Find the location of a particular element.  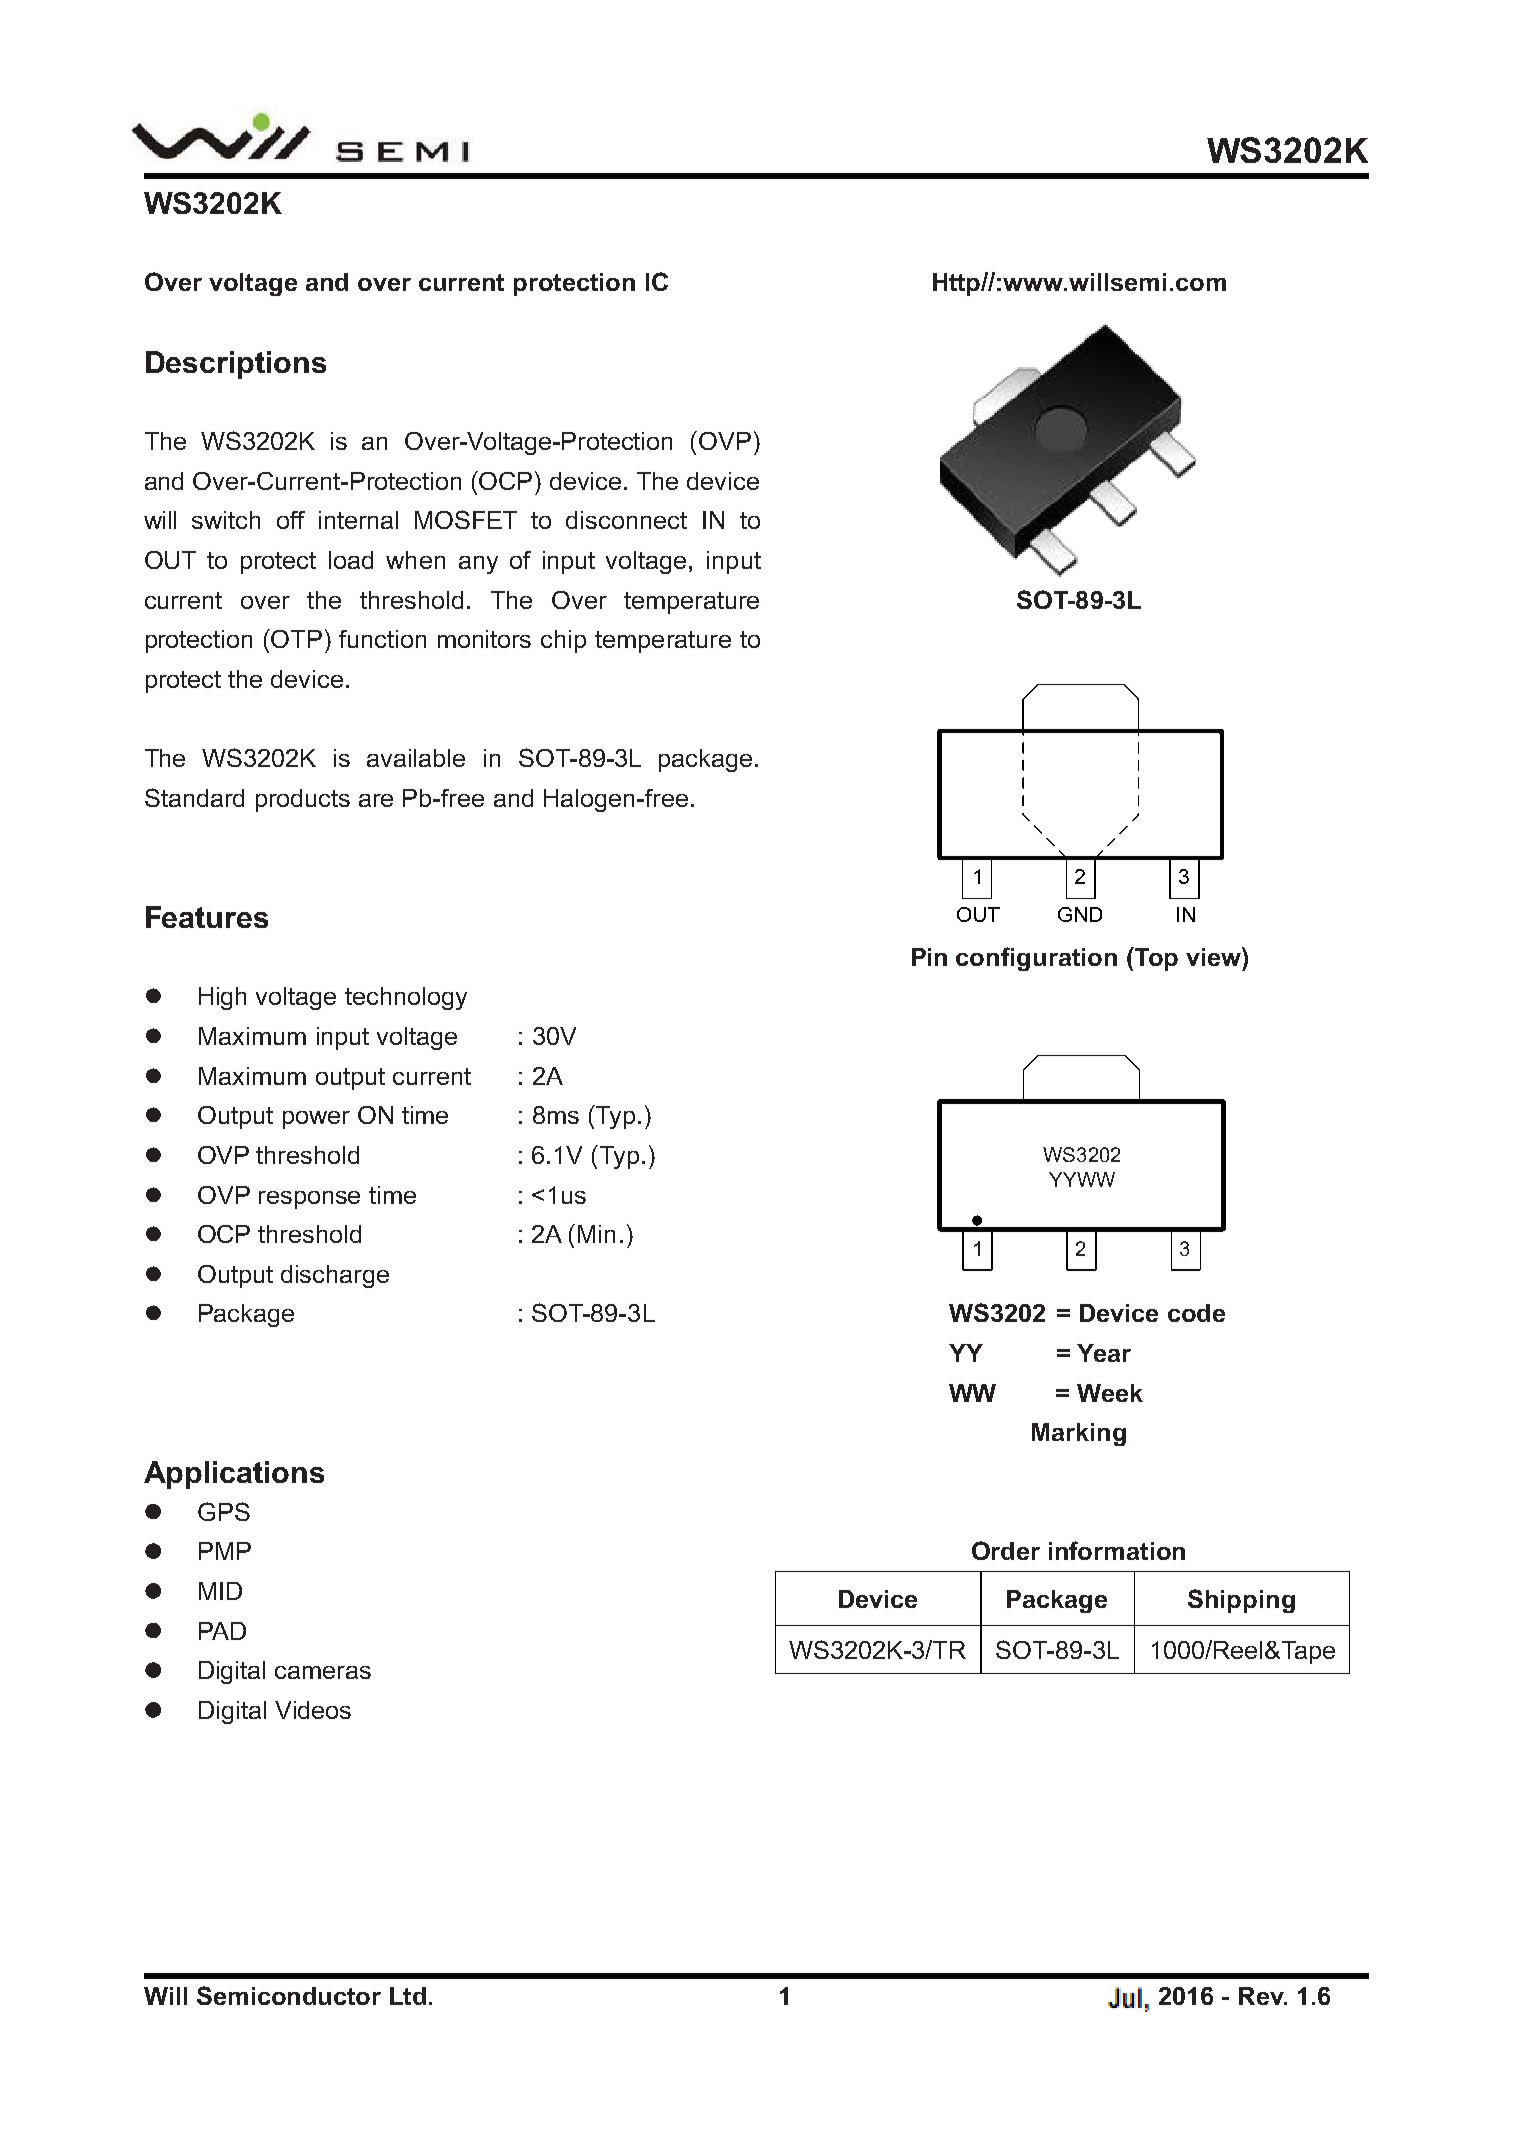

information is located at coordinates (1117, 1550).
